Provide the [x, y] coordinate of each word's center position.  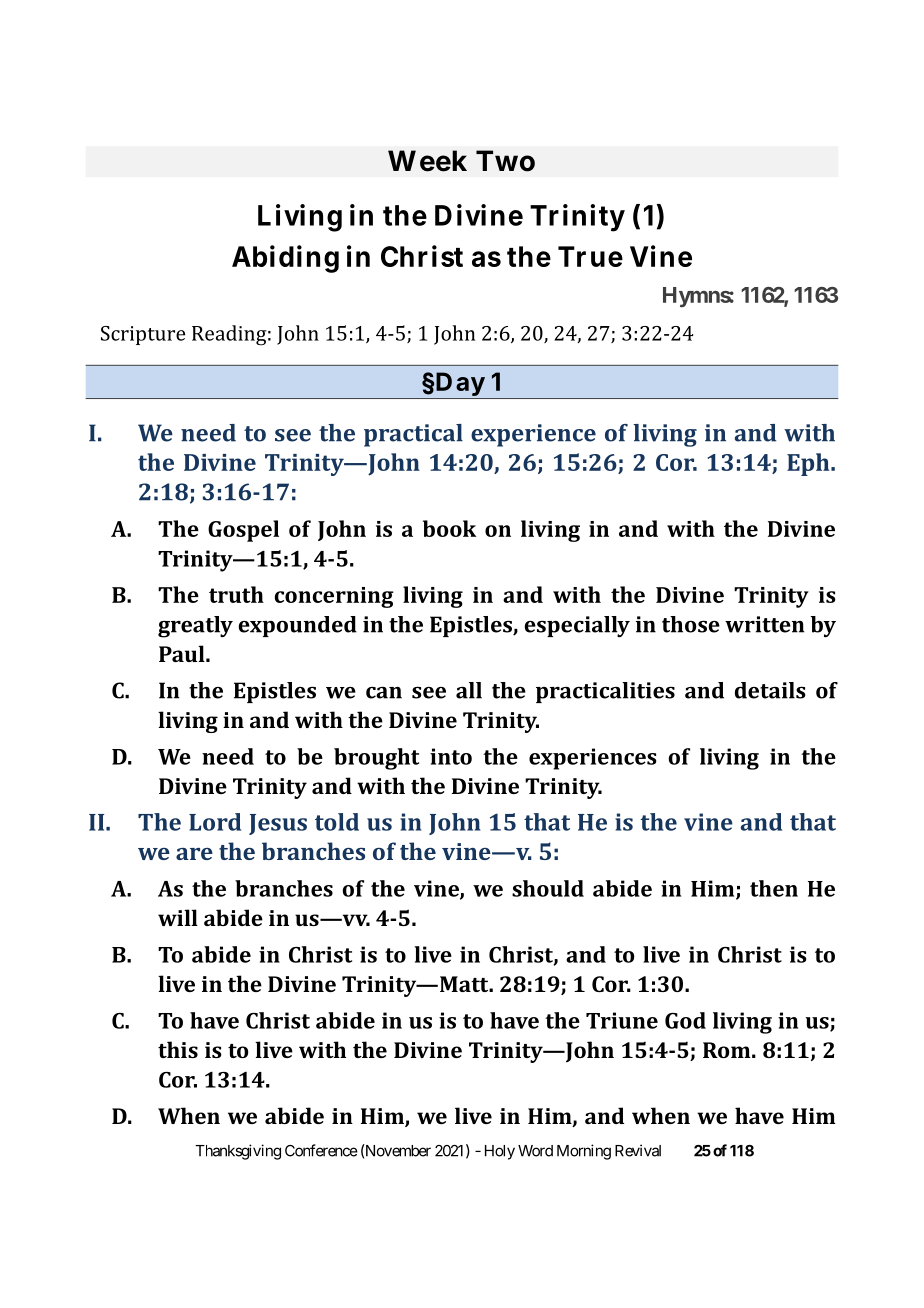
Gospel [243, 531]
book [449, 528]
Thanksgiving [238, 1152]
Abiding [285, 259]
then [774, 888]
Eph [809, 464]
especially [577, 626]
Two [505, 161]
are [194, 854]
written [764, 624]
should [548, 888]
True [590, 256]
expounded [297, 626]
